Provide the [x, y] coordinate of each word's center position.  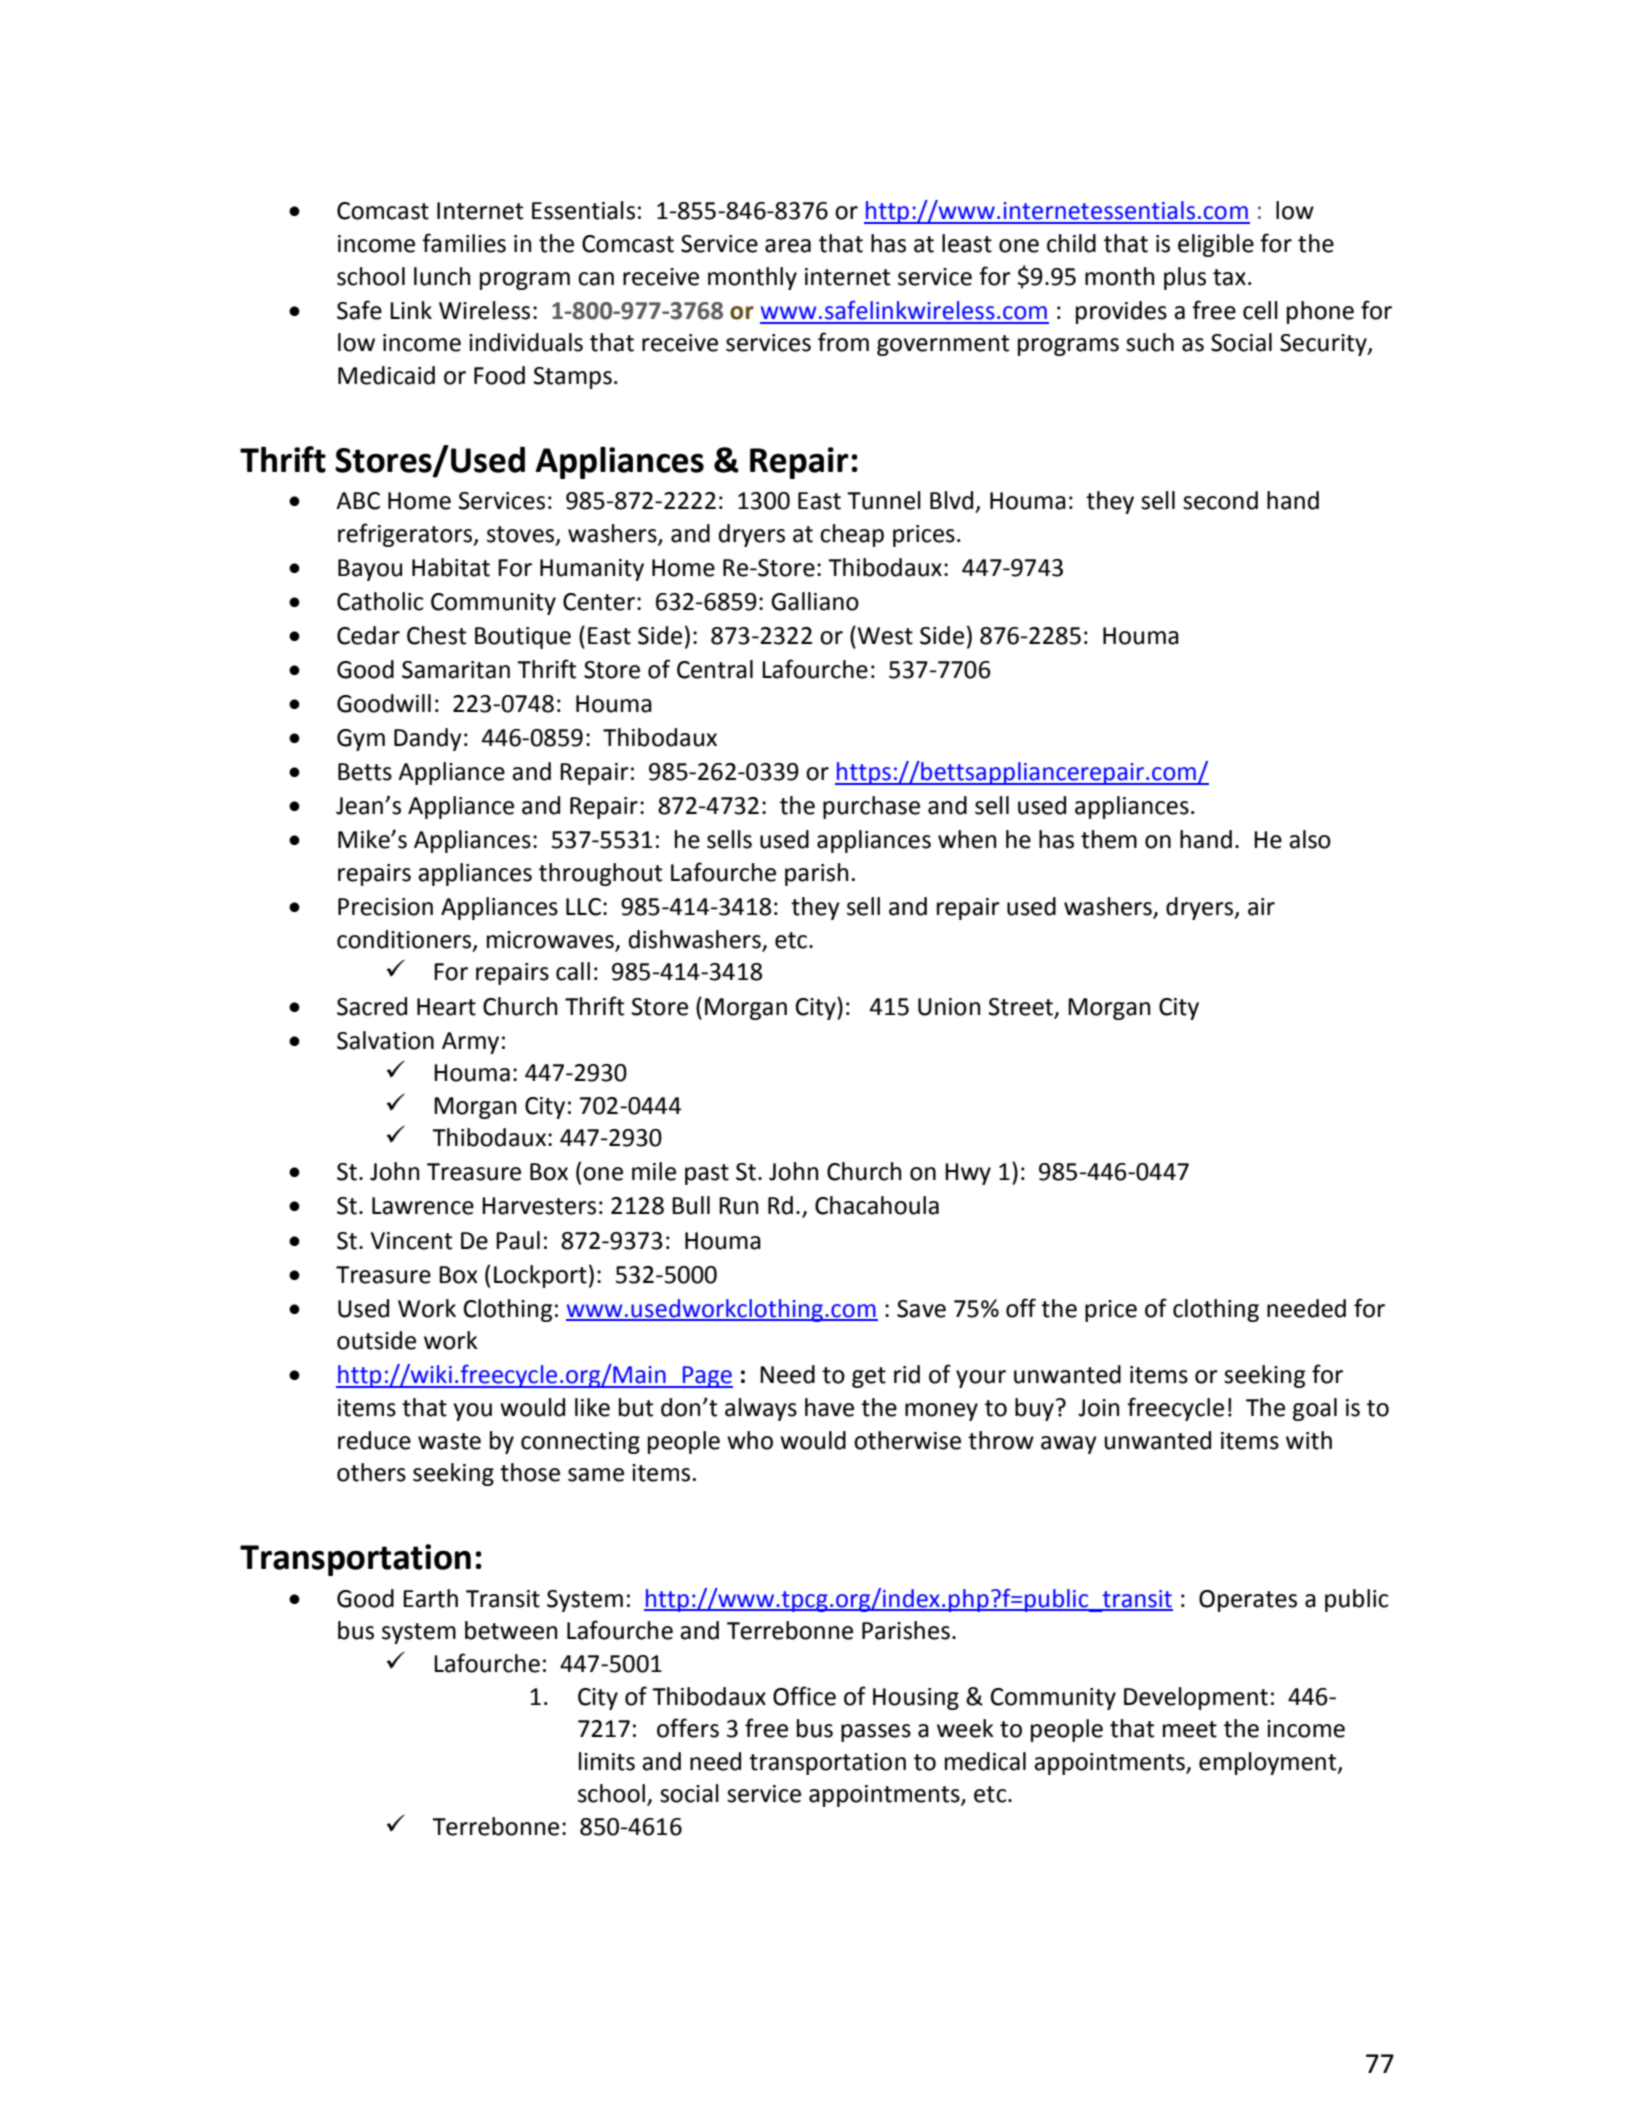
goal [1315, 1409]
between [511, 1630]
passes [876, 1733]
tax [1229, 277]
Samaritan [456, 670]
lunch [442, 276]
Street [1021, 1007]
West [884, 635]
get [869, 1377]
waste [449, 1441]
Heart [446, 1007]
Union [949, 1007]
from [843, 342]
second [1220, 500]
